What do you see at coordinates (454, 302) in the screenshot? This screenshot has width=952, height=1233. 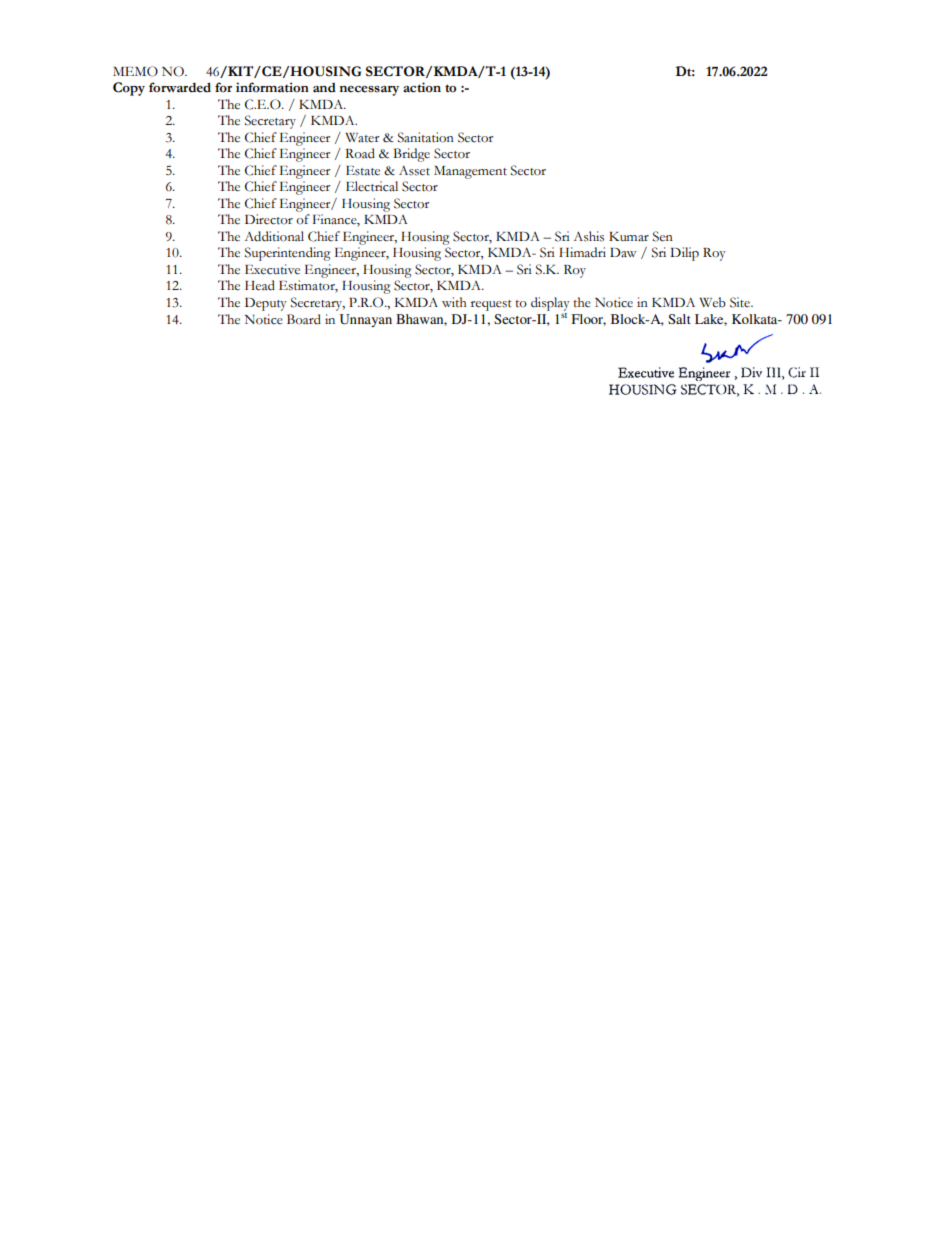 I see `with` at bounding box center [454, 302].
